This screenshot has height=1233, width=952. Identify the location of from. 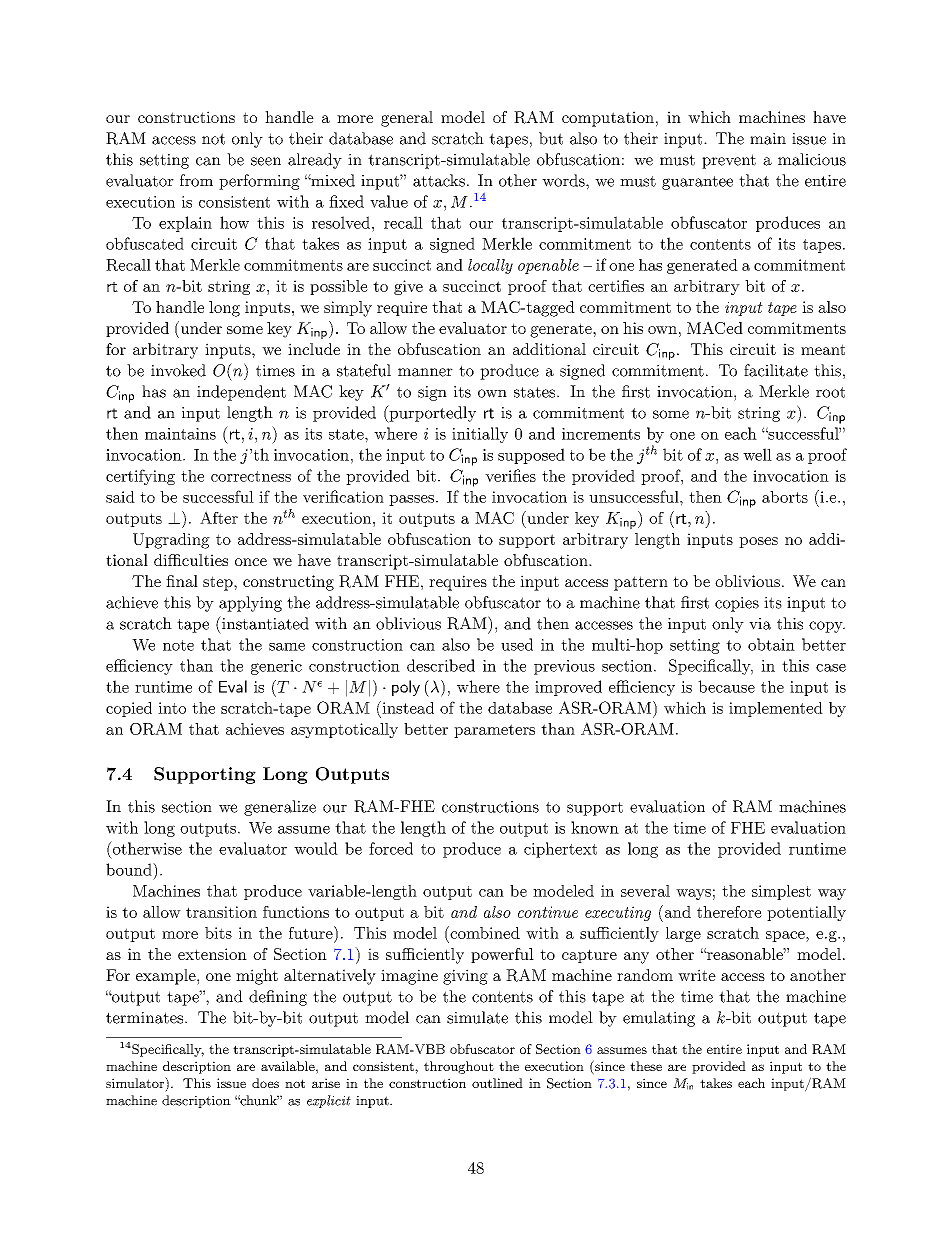
(196, 180).
